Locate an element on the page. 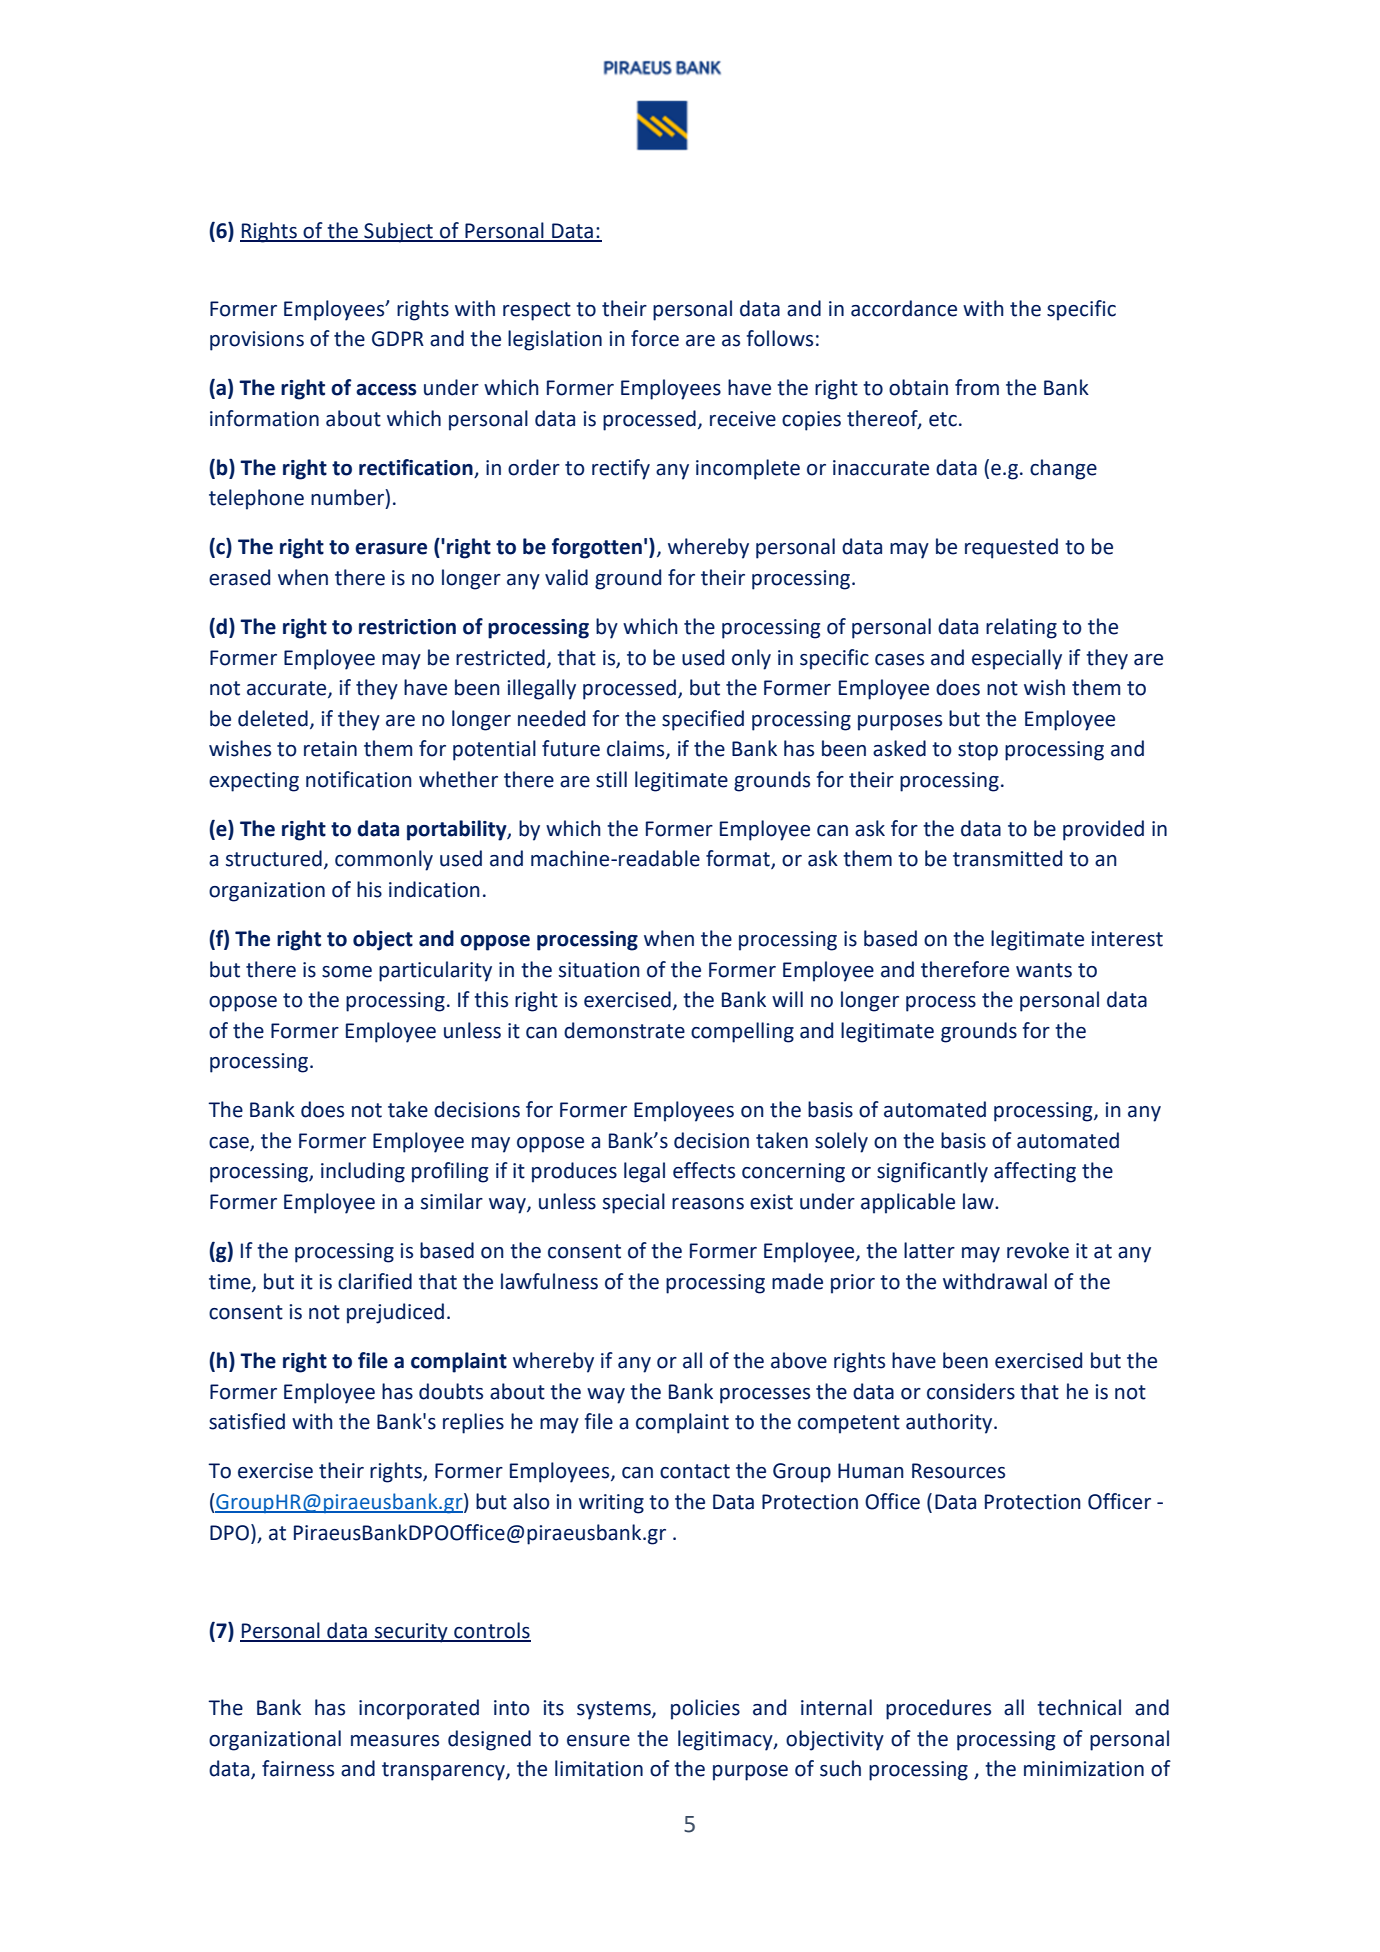  reasons is located at coordinates (708, 1204).
